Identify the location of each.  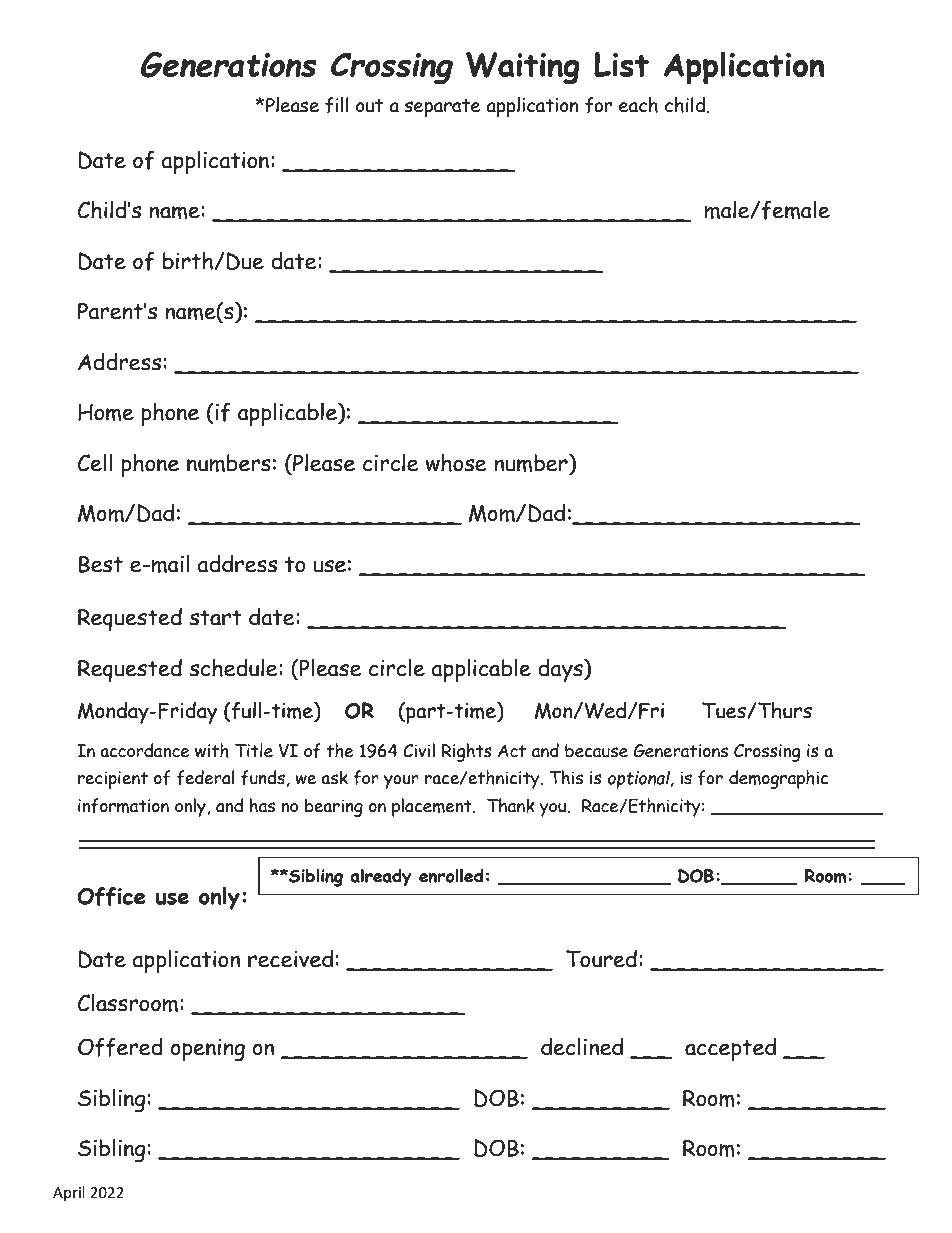
(638, 105).
